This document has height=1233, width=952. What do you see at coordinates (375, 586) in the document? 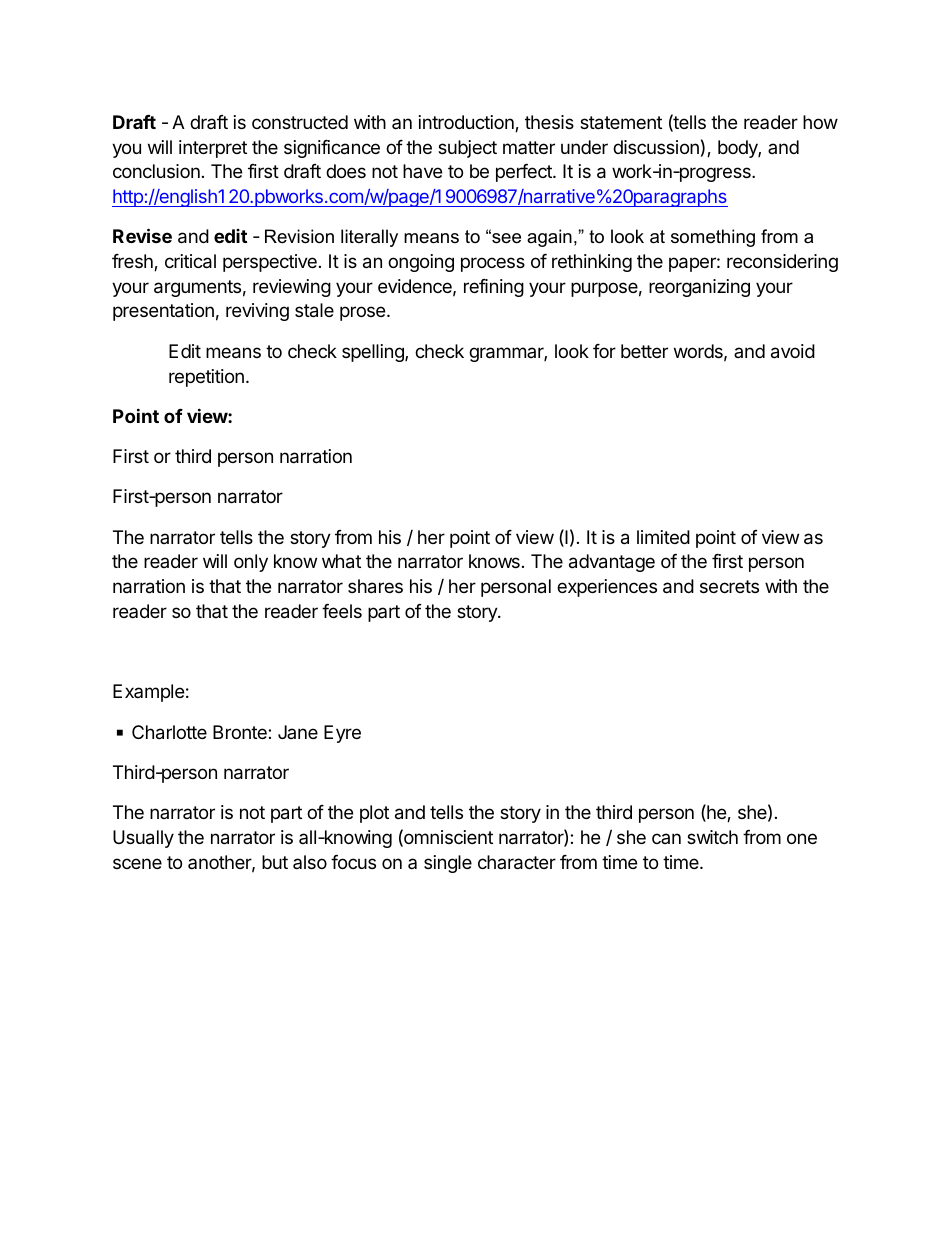
I see `shares` at bounding box center [375, 586].
